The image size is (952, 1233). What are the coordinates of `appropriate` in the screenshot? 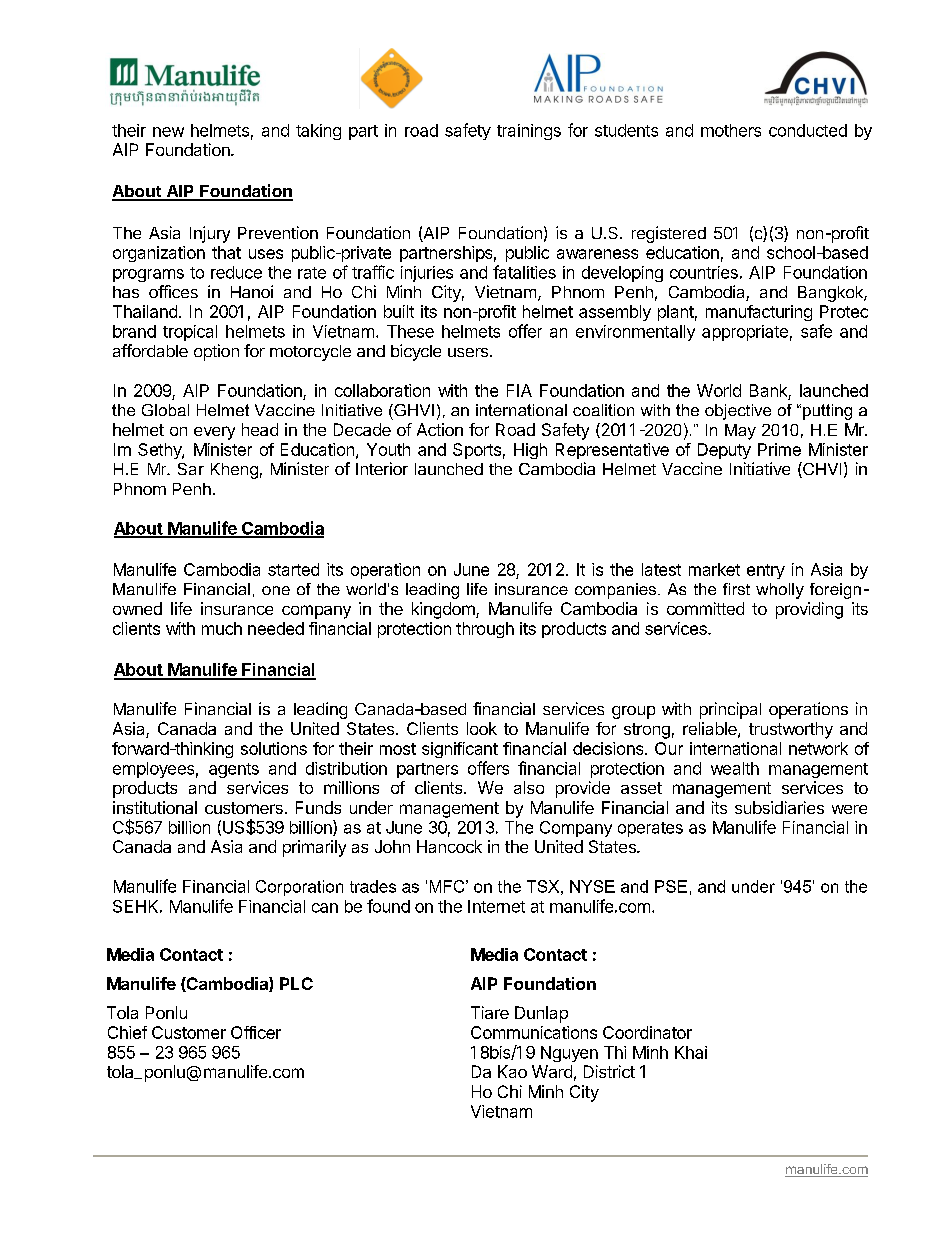 It's located at (745, 333).
